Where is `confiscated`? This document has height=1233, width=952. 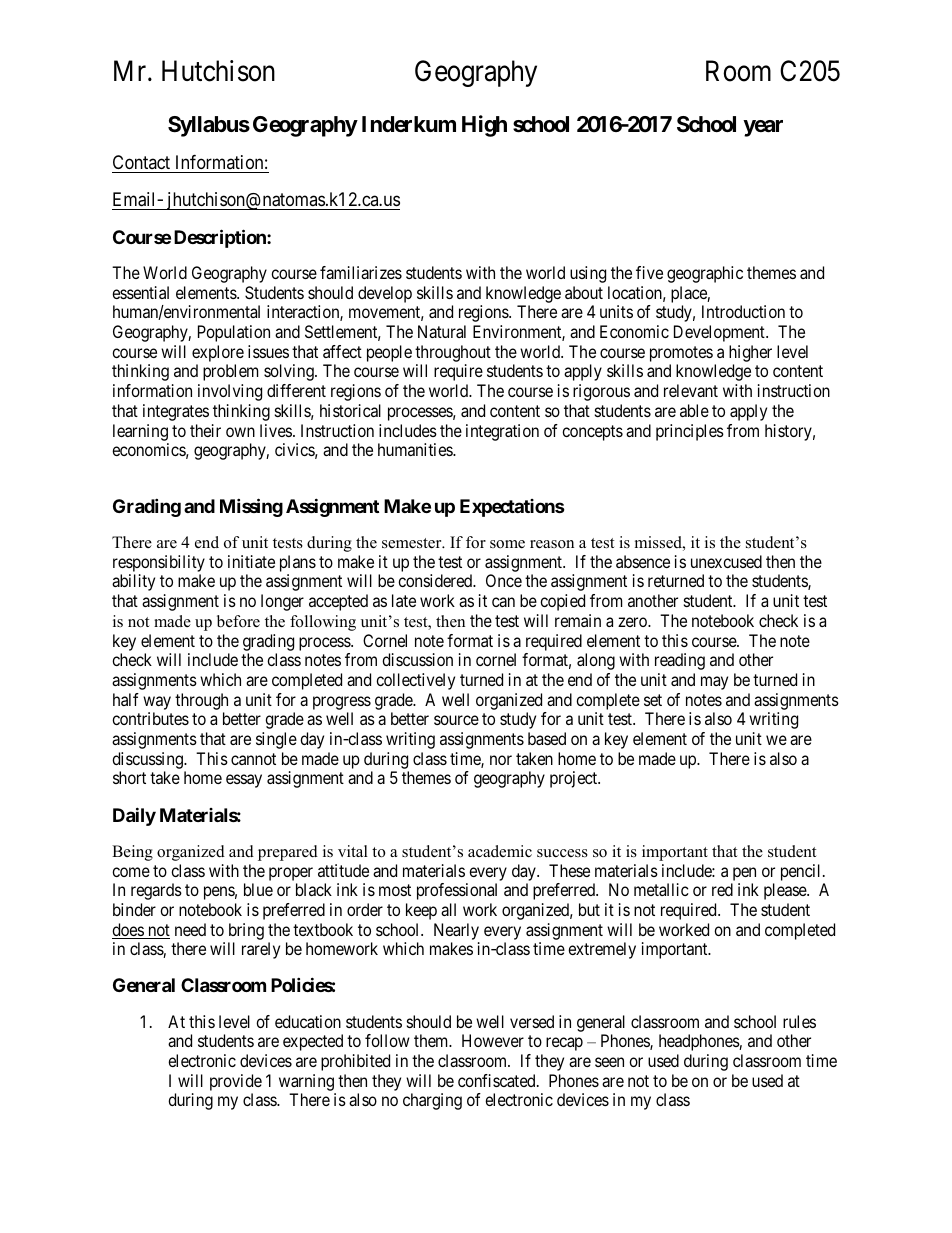
confiscated is located at coordinates (498, 1080).
